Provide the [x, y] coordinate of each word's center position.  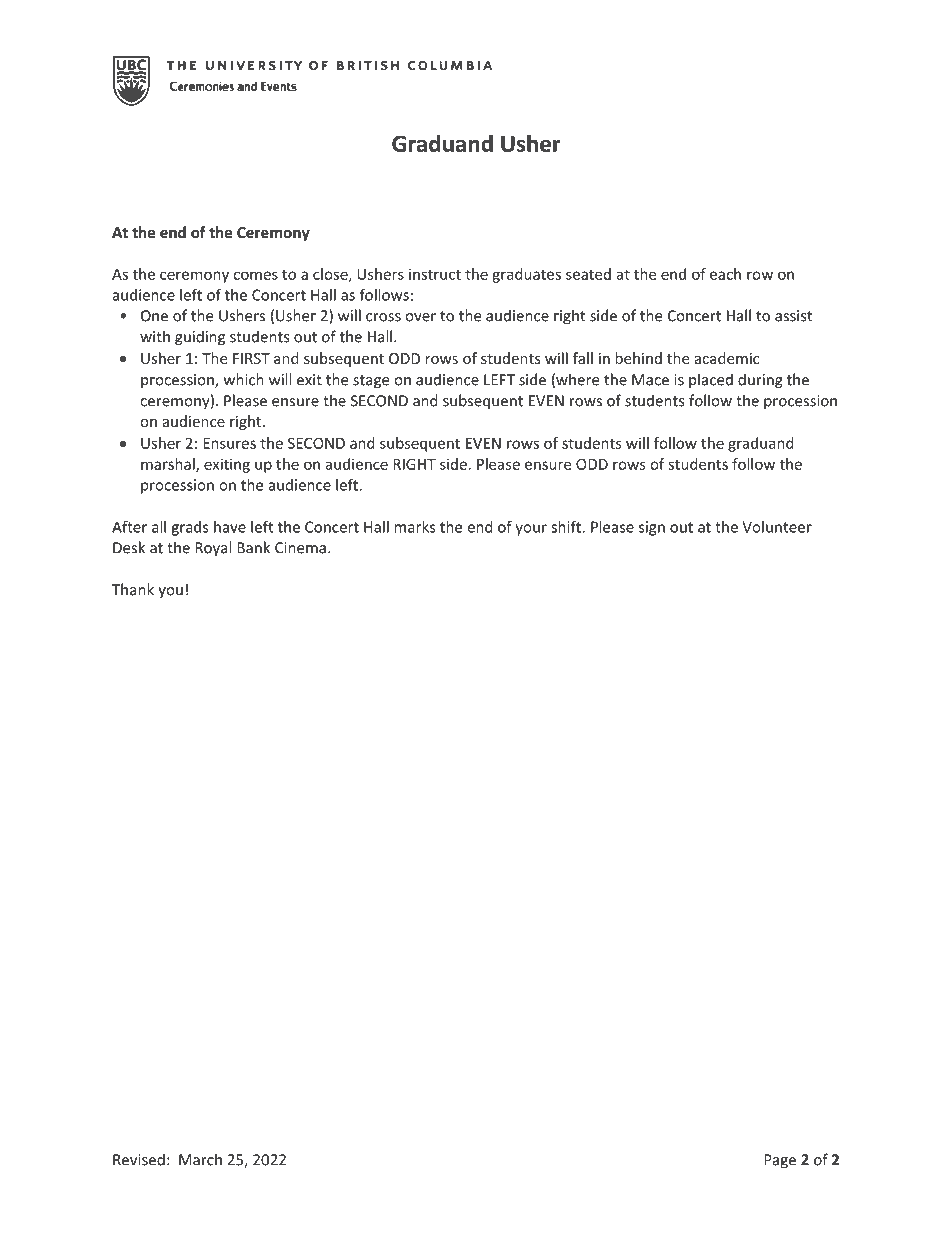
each [725, 274]
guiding [200, 338]
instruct [435, 274]
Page [780, 1161]
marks [415, 527]
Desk [129, 547]
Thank [133, 589]
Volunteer [777, 527]
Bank [253, 547]
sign [652, 528]
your [531, 530]
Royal [213, 549]
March [200, 1159]
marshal [169, 465]
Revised [139, 1159]
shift [567, 526]
